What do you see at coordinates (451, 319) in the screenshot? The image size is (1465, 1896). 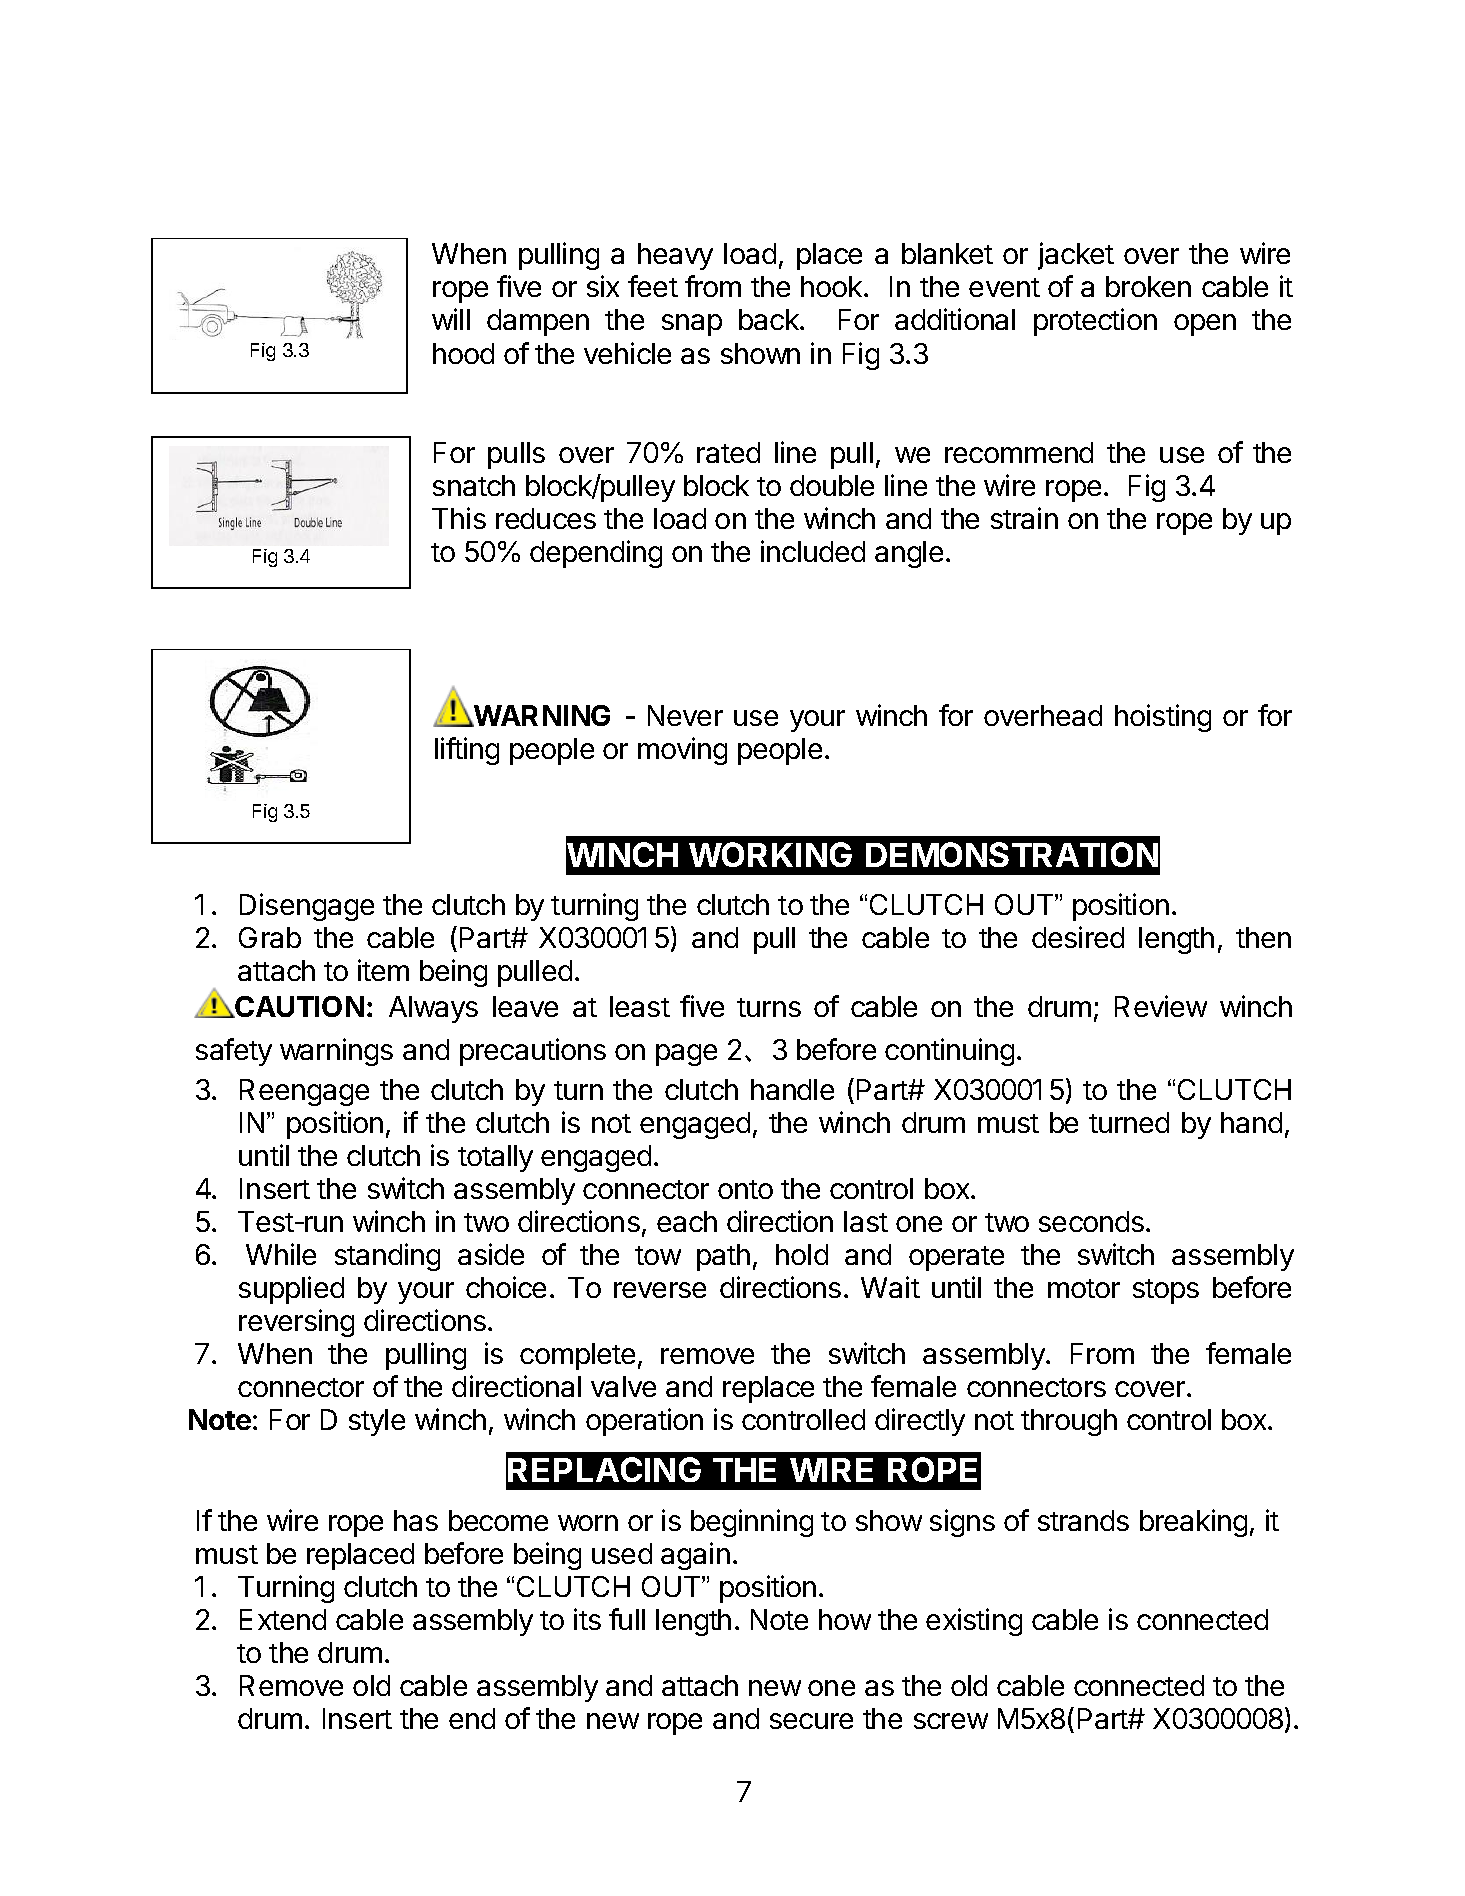 I see `will` at bounding box center [451, 319].
